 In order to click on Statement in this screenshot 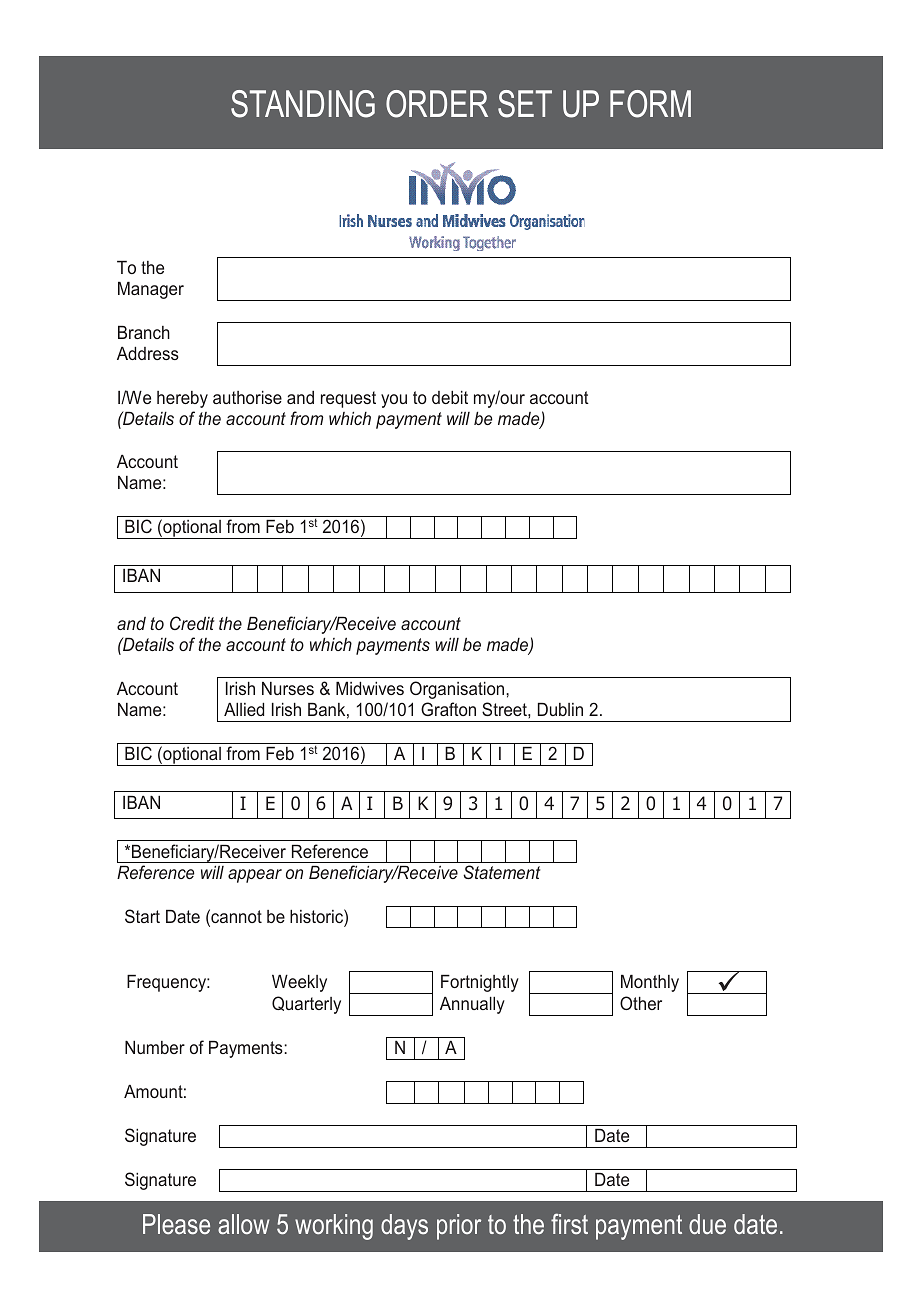, I will do `click(501, 872)`.
